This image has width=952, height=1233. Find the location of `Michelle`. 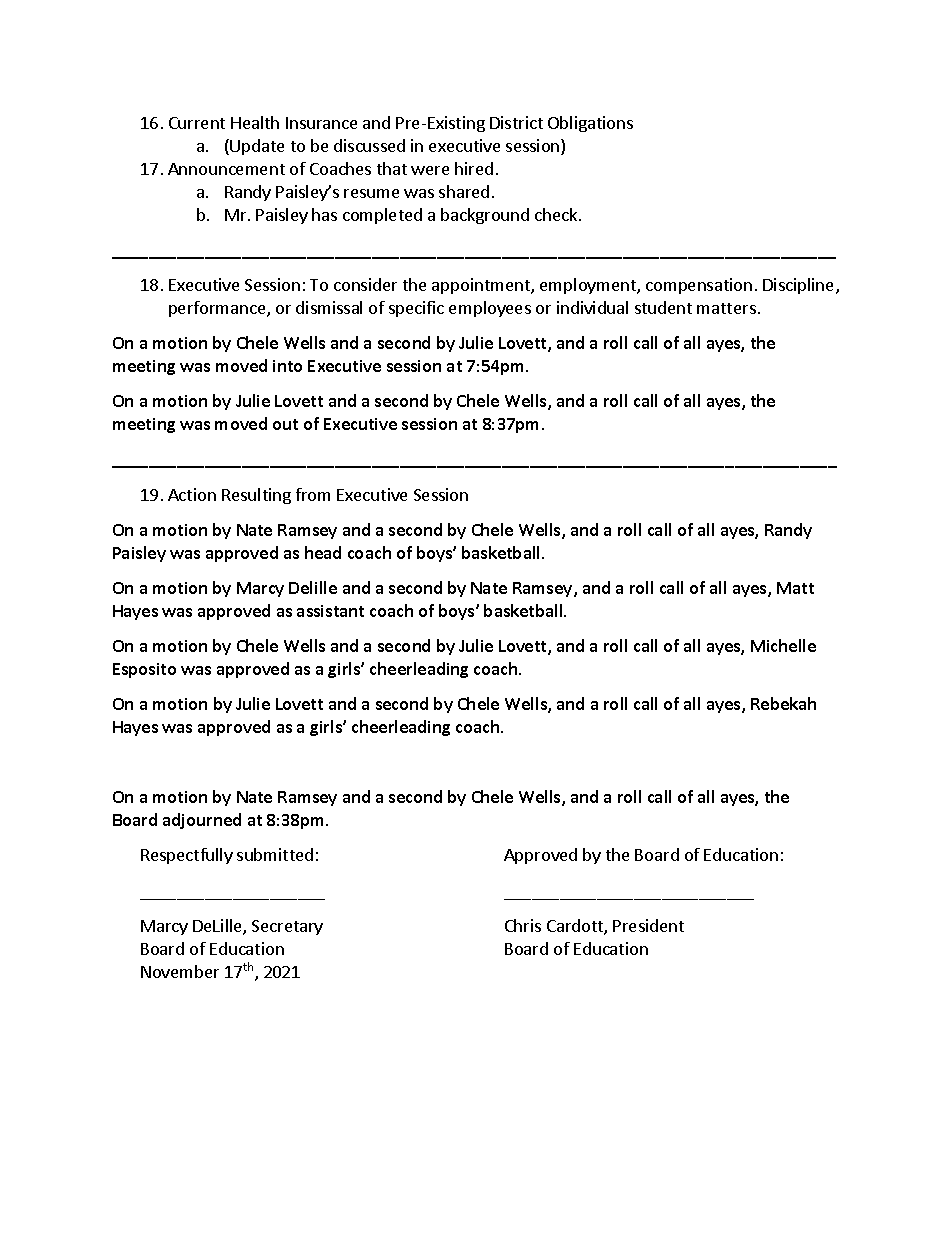

Michelle is located at coordinates (783, 645).
